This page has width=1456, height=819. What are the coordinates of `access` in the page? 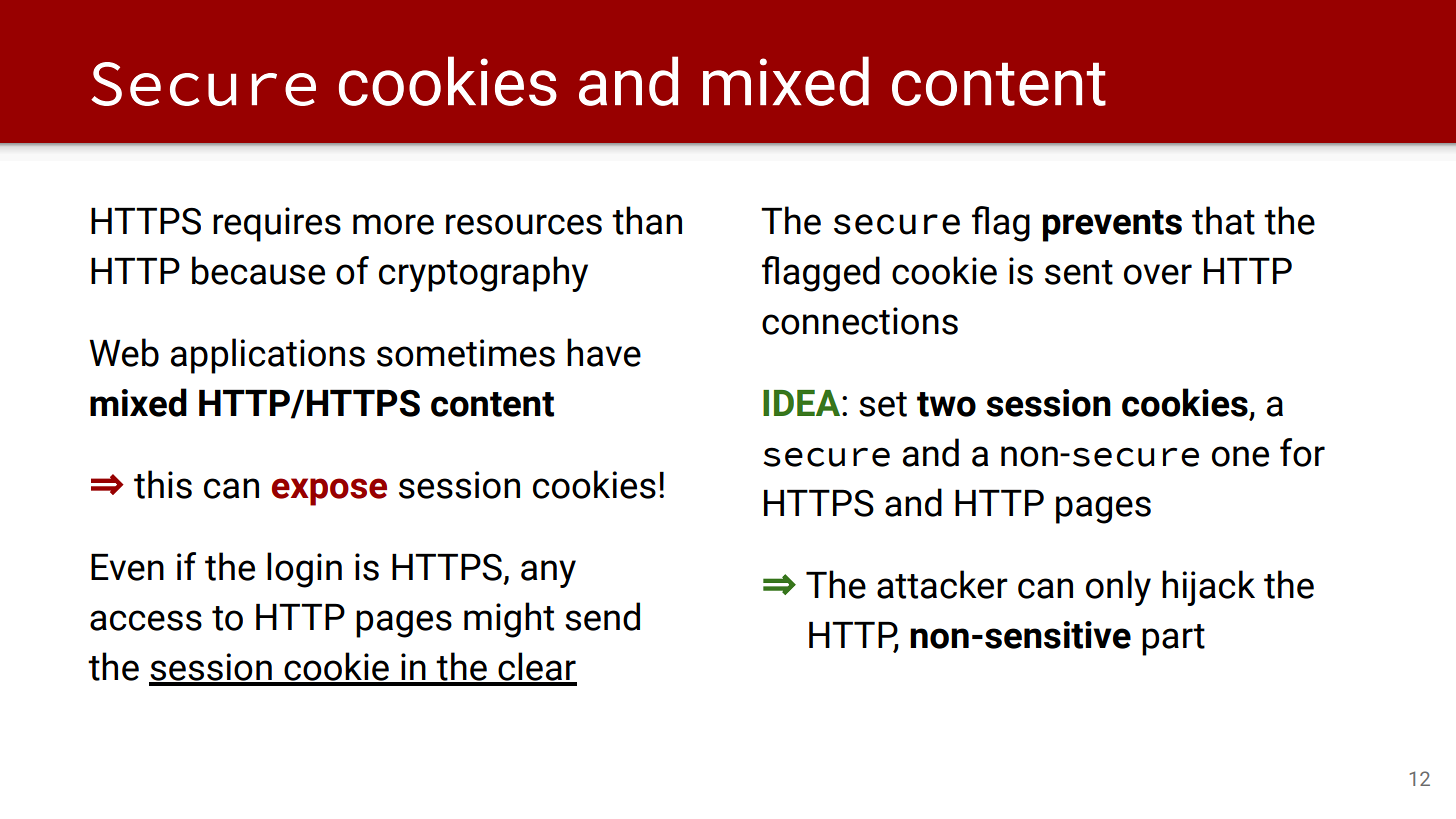 It's located at (146, 620).
